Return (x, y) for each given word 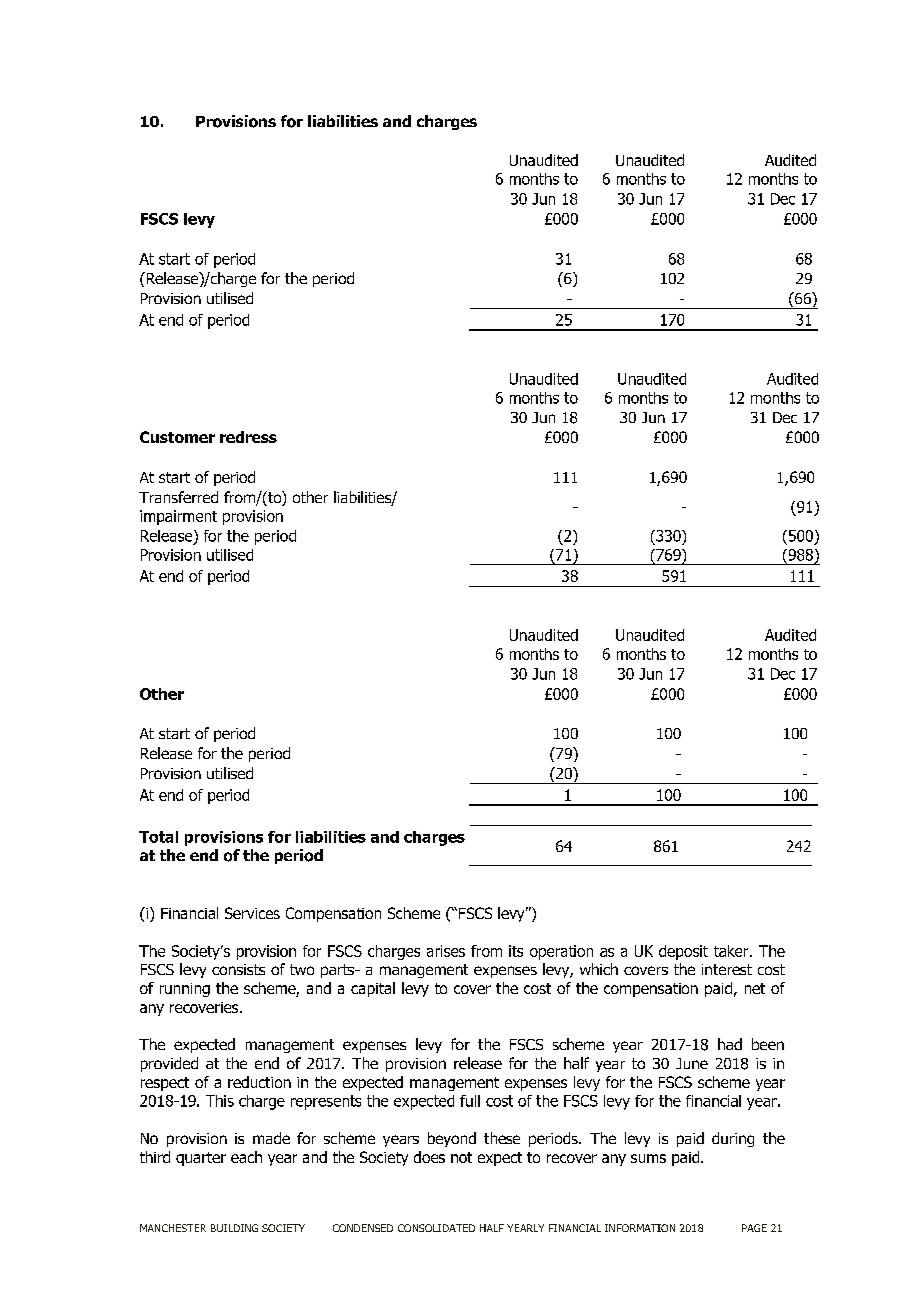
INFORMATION (640, 1228)
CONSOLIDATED (436, 1228)
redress (248, 437)
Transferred (178, 497)
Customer (177, 437)
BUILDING (234, 1228)
